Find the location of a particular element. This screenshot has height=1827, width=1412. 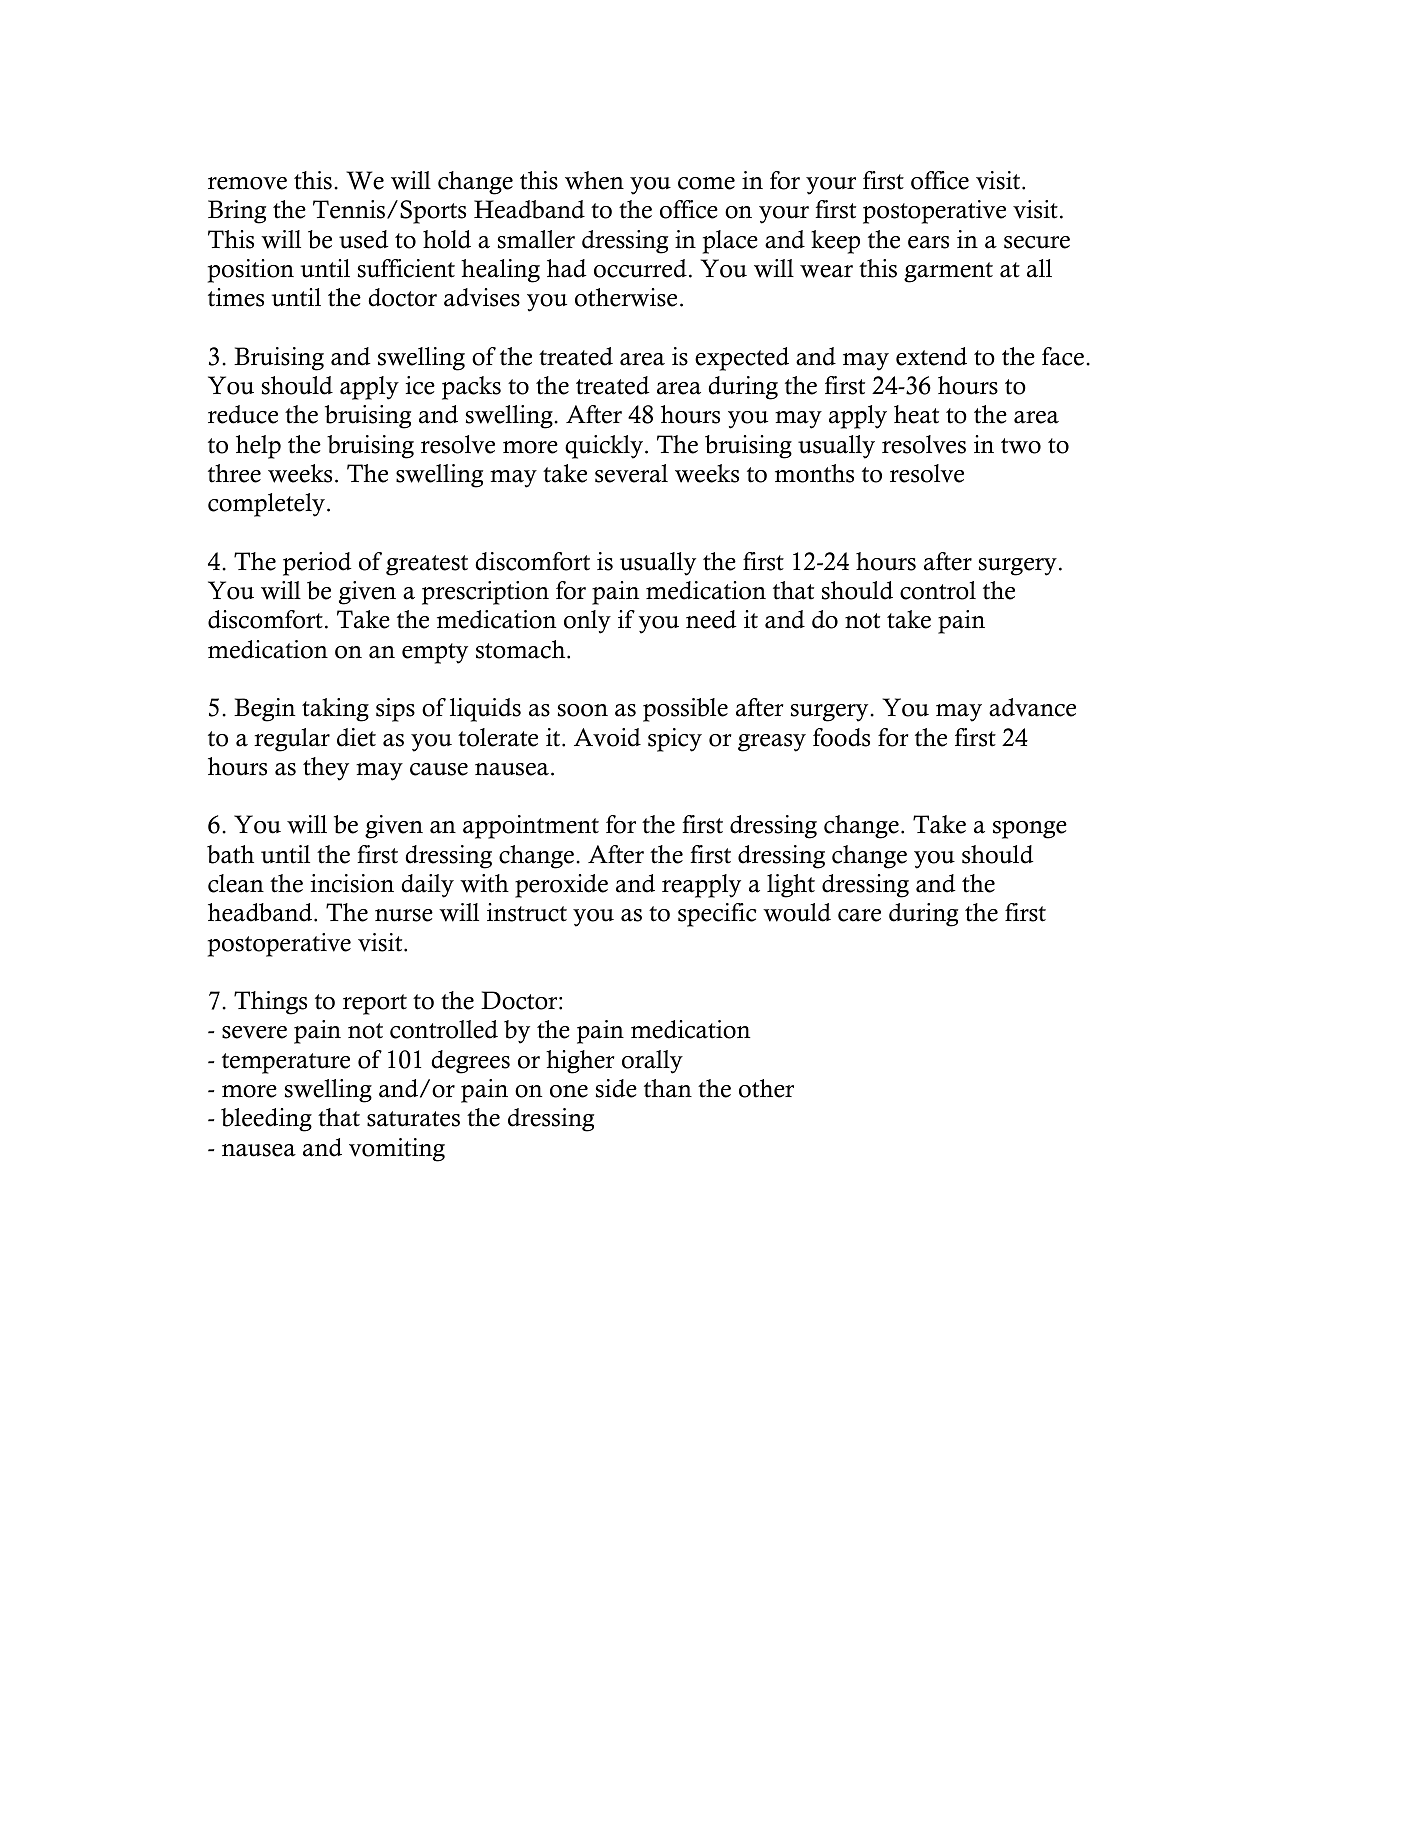

bleeding is located at coordinates (266, 1120).
